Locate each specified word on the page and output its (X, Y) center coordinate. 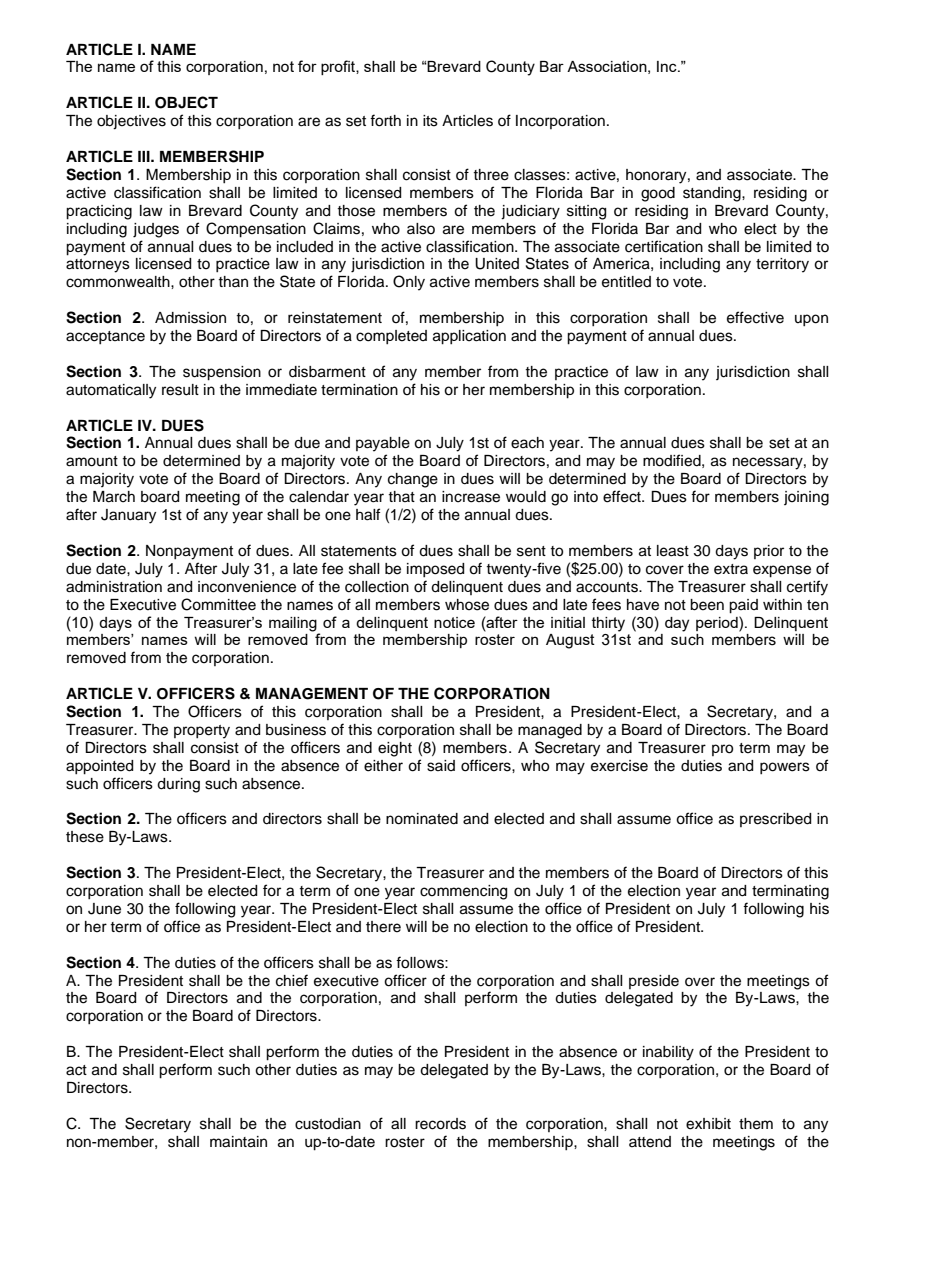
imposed (435, 570)
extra (731, 569)
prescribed (775, 820)
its (430, 121)
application (469, 337)
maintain (238, 1142)
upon (811, 320)
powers (785, 768)
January (128, 516)
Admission (190, 318)
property (202, 732)
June (104, 909)
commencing (463, 892)
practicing (99, 212)
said (441, 766)
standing (713, 194)
